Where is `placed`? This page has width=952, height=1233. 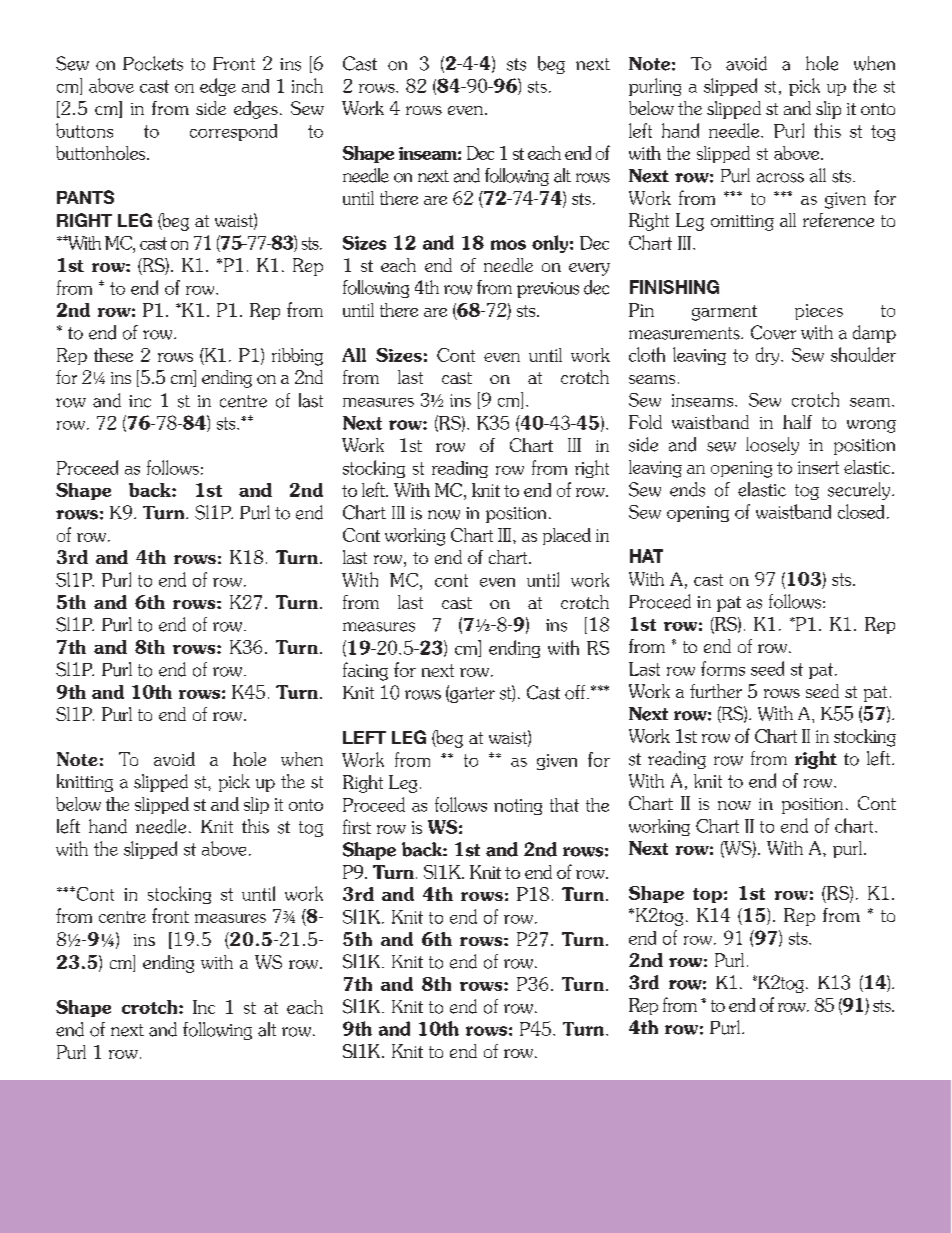 placed is located at coordinates (567, 536).
